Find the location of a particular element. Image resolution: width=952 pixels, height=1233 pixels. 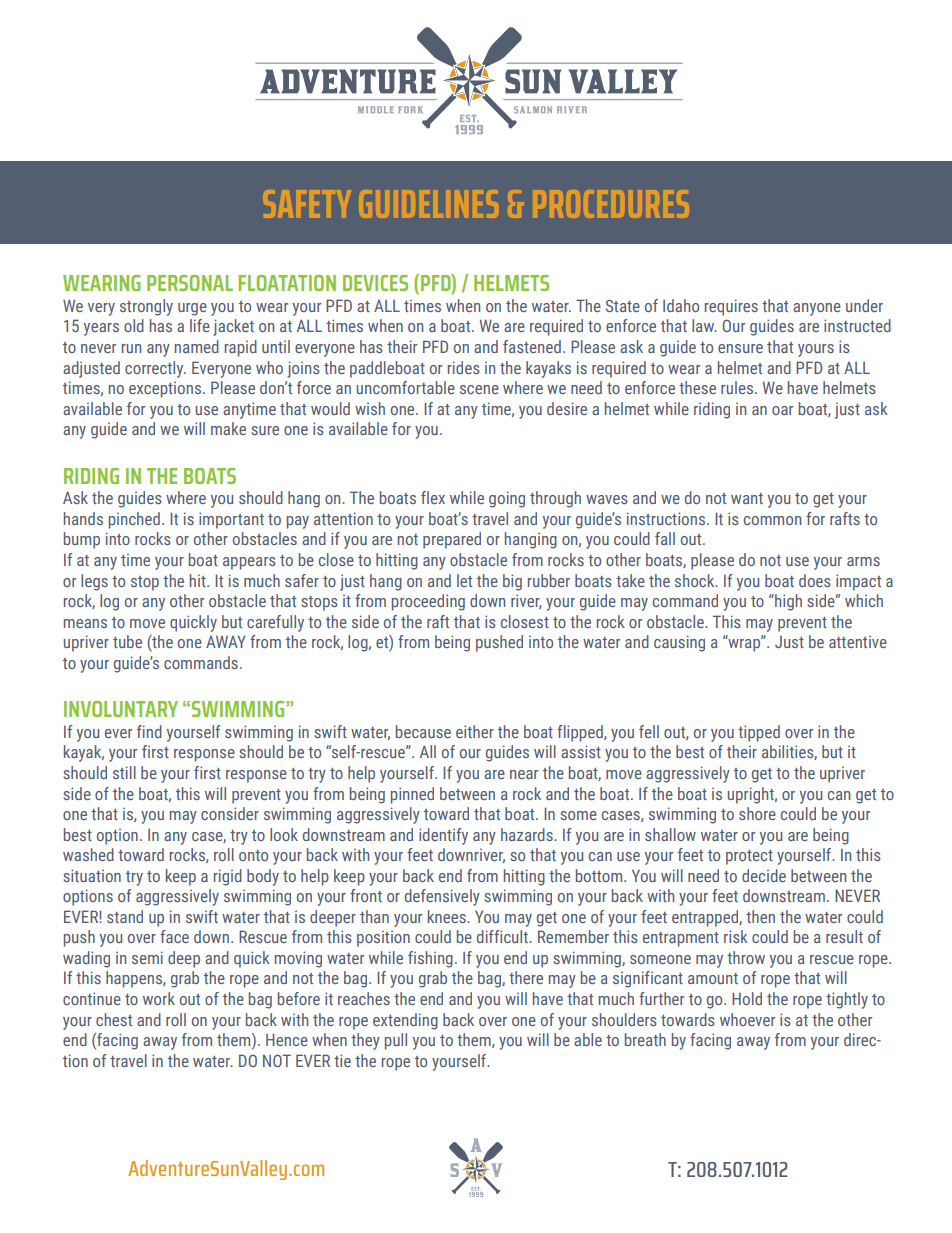

scene is located at coordinates (479, 389).
